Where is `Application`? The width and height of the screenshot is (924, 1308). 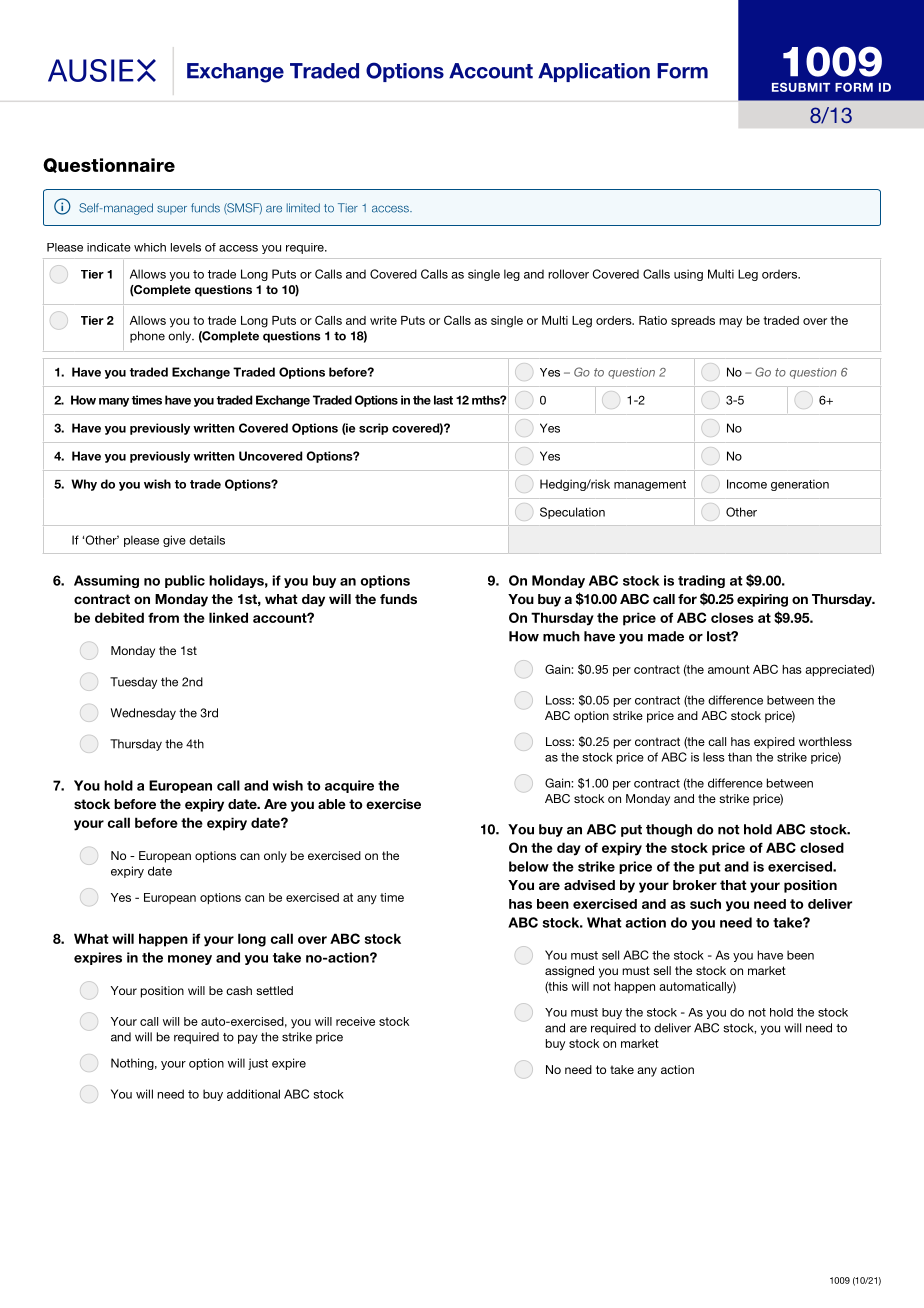
Application is located at coordinates (594, 72).
